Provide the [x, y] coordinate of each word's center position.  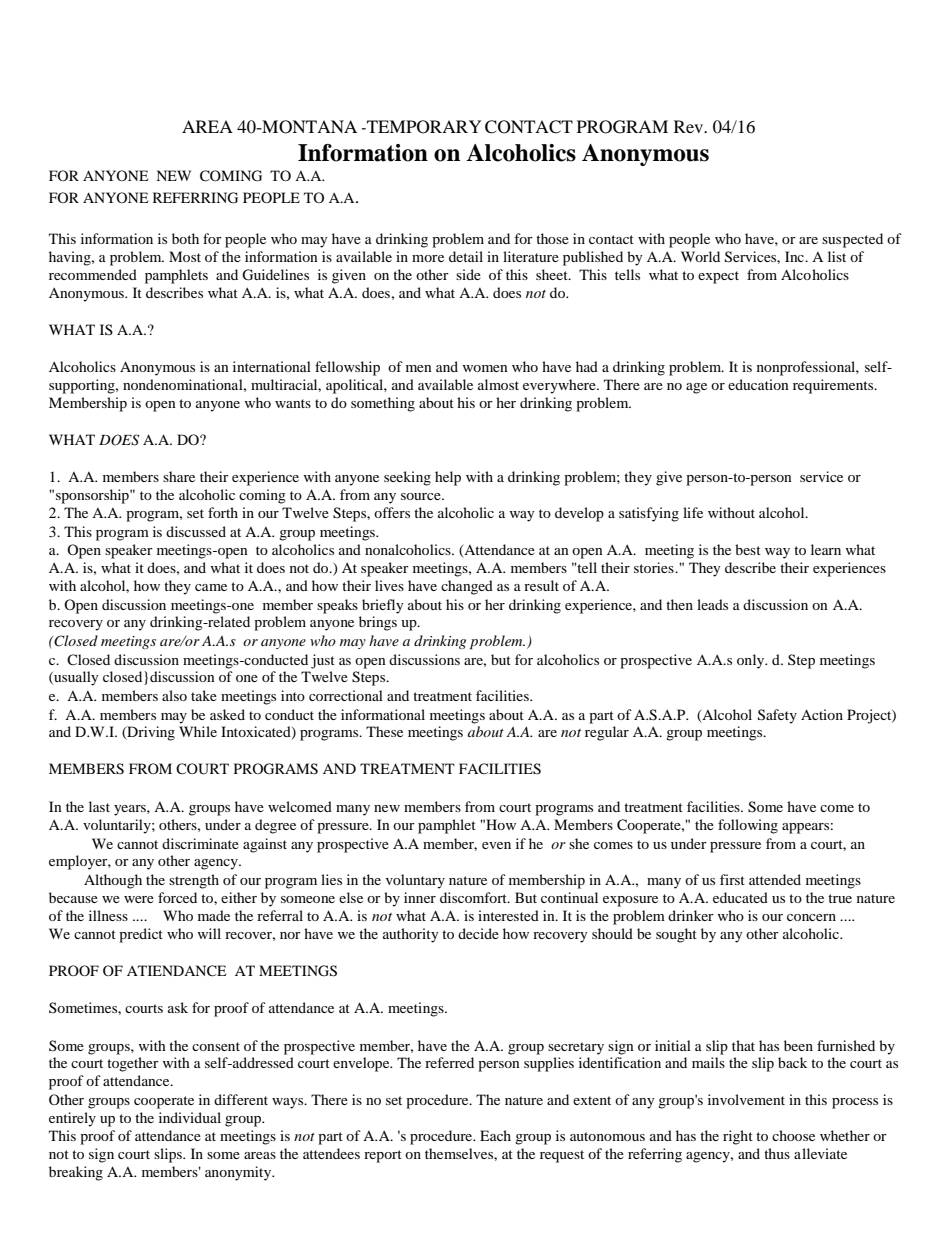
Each [495, 1135]
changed [467, 587]
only [752, 661]
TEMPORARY [423, 127]
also [174, 695]
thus [777, 1153]
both [185, 238]
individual [190, 1117]
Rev [690, 126]
